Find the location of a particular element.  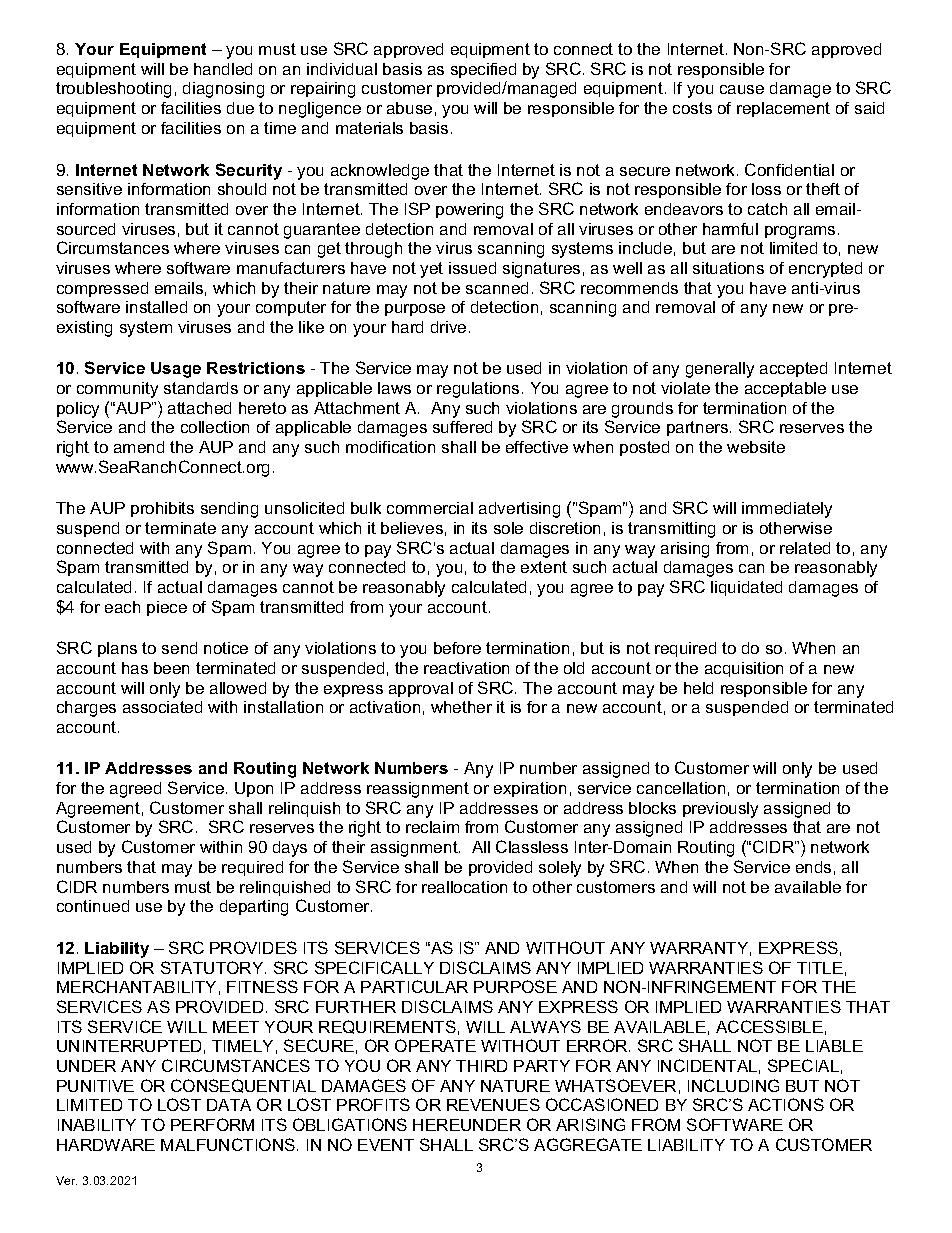

REVENUES is located at coordinates (493, 1104).
